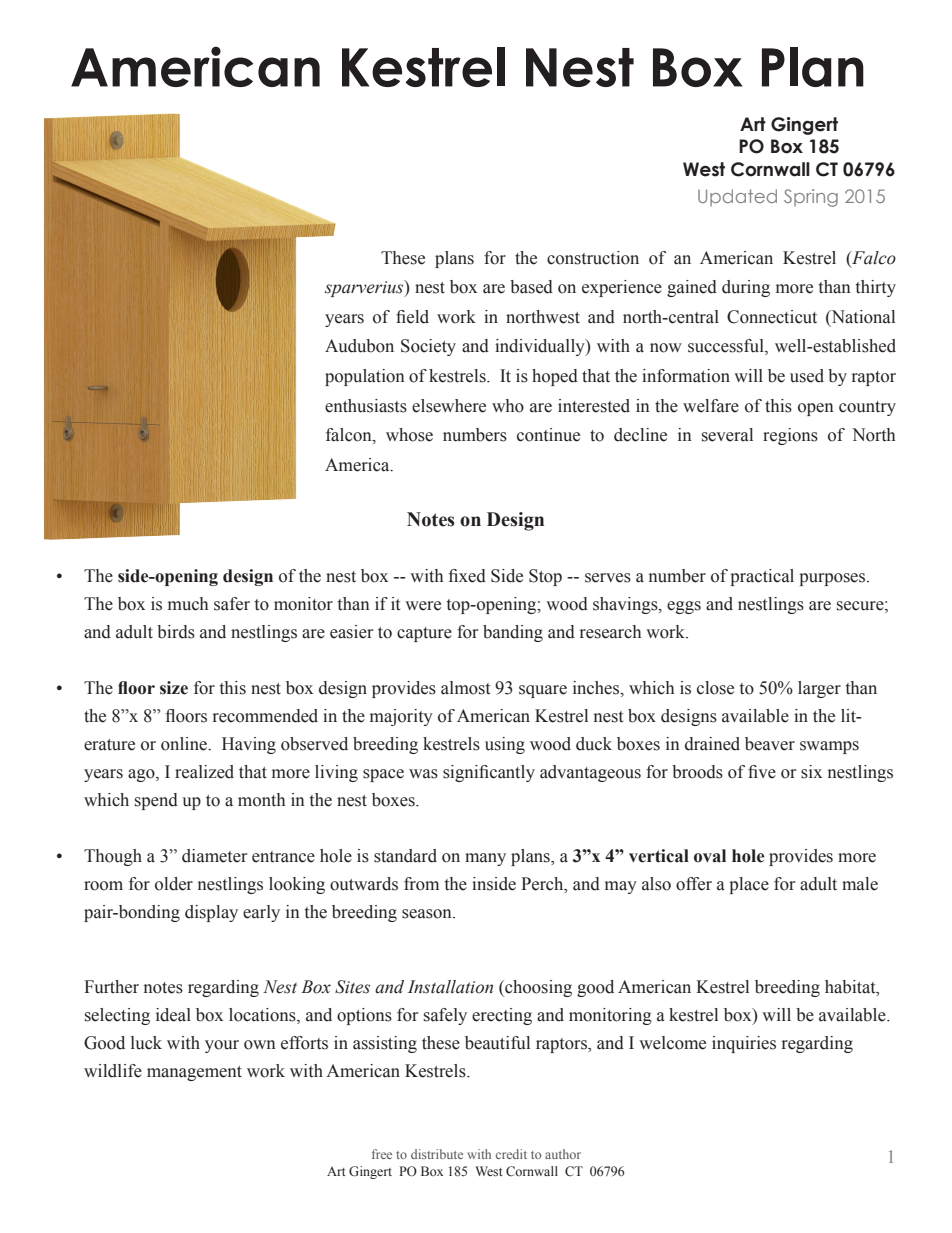  Describe the element at coordinates (174, 688) in the document. I see `size` at that location.
